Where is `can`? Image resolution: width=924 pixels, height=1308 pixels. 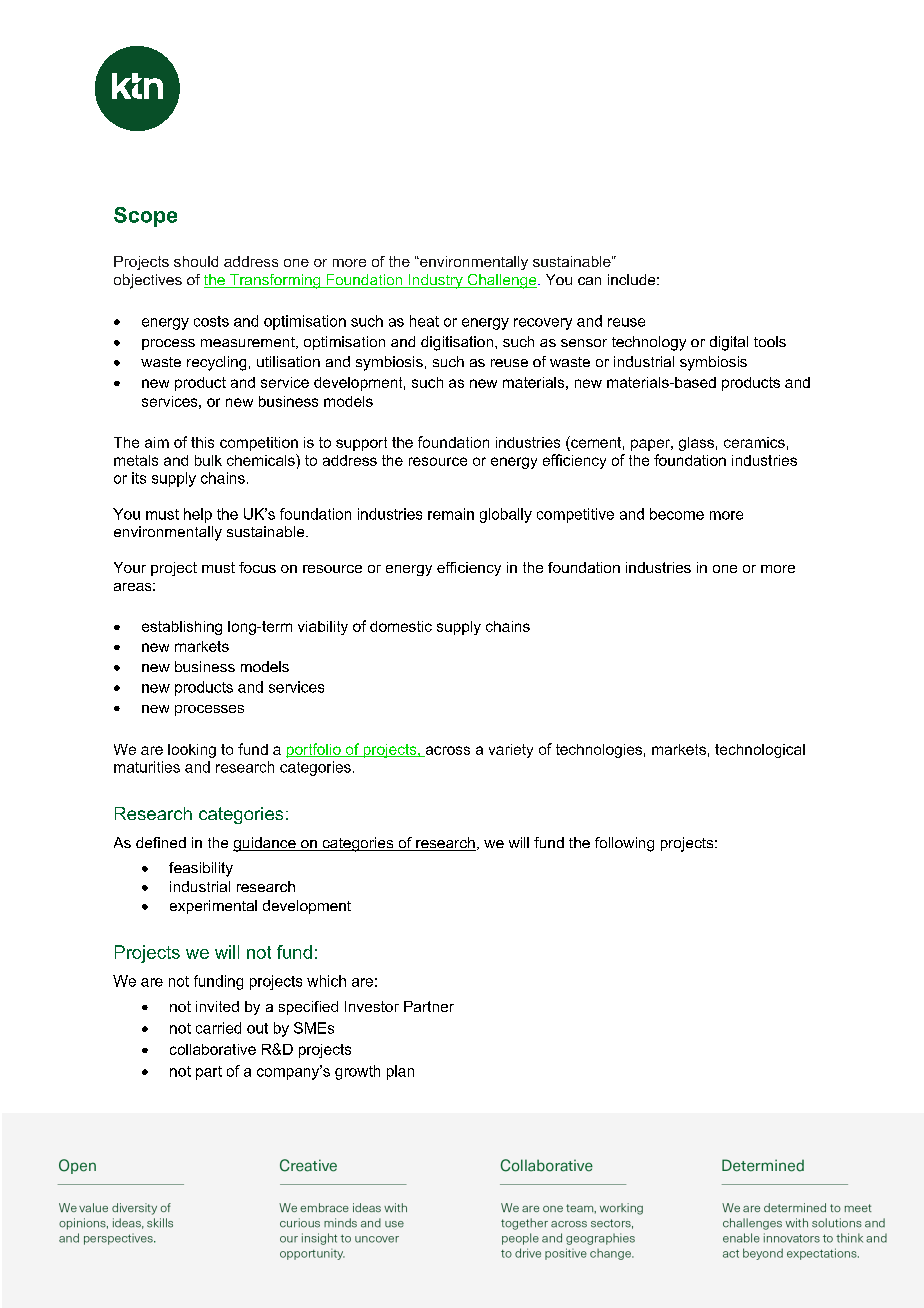 can is located at coordinates (589, 281).
